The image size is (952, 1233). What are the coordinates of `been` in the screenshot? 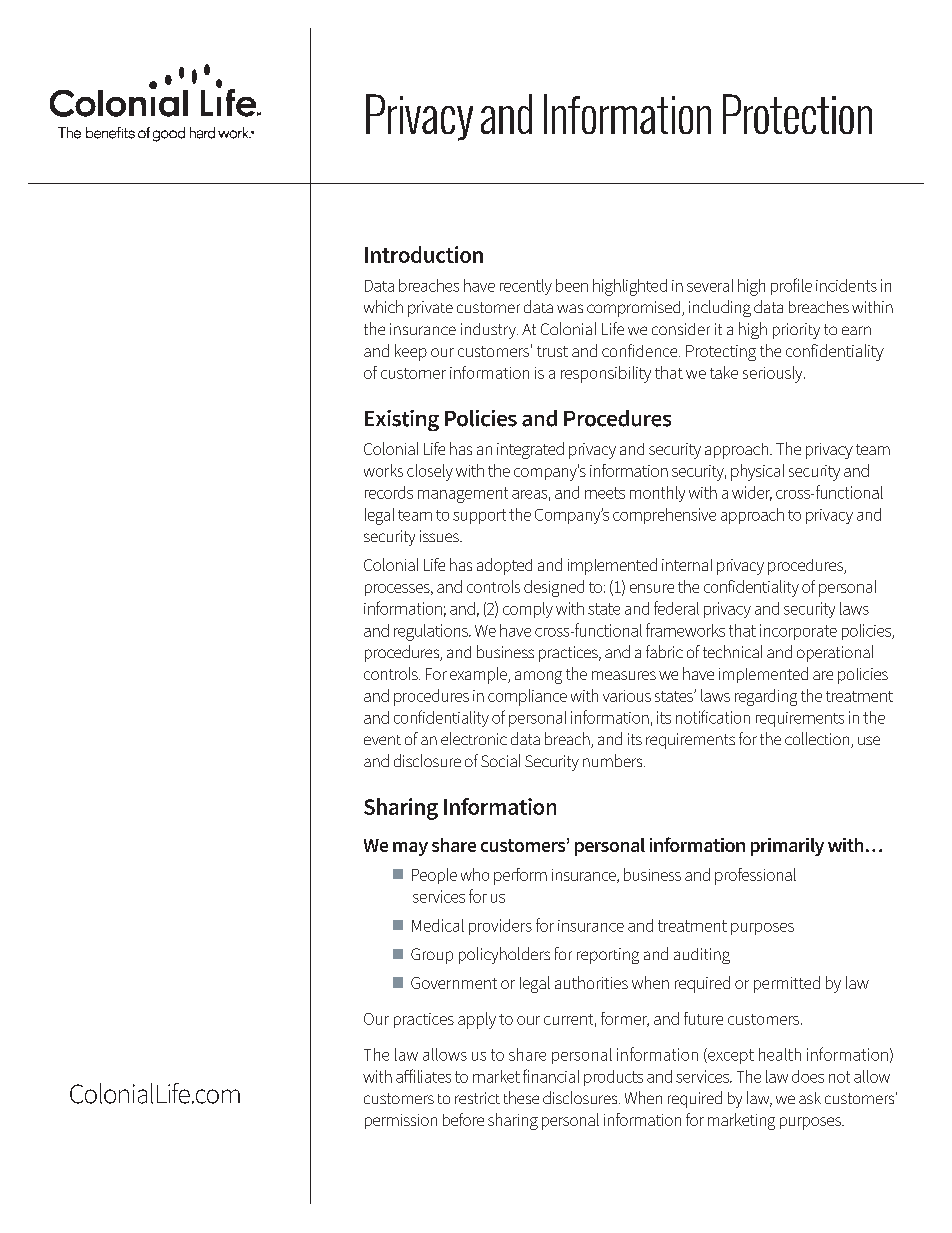 It's located at (572, 285).
